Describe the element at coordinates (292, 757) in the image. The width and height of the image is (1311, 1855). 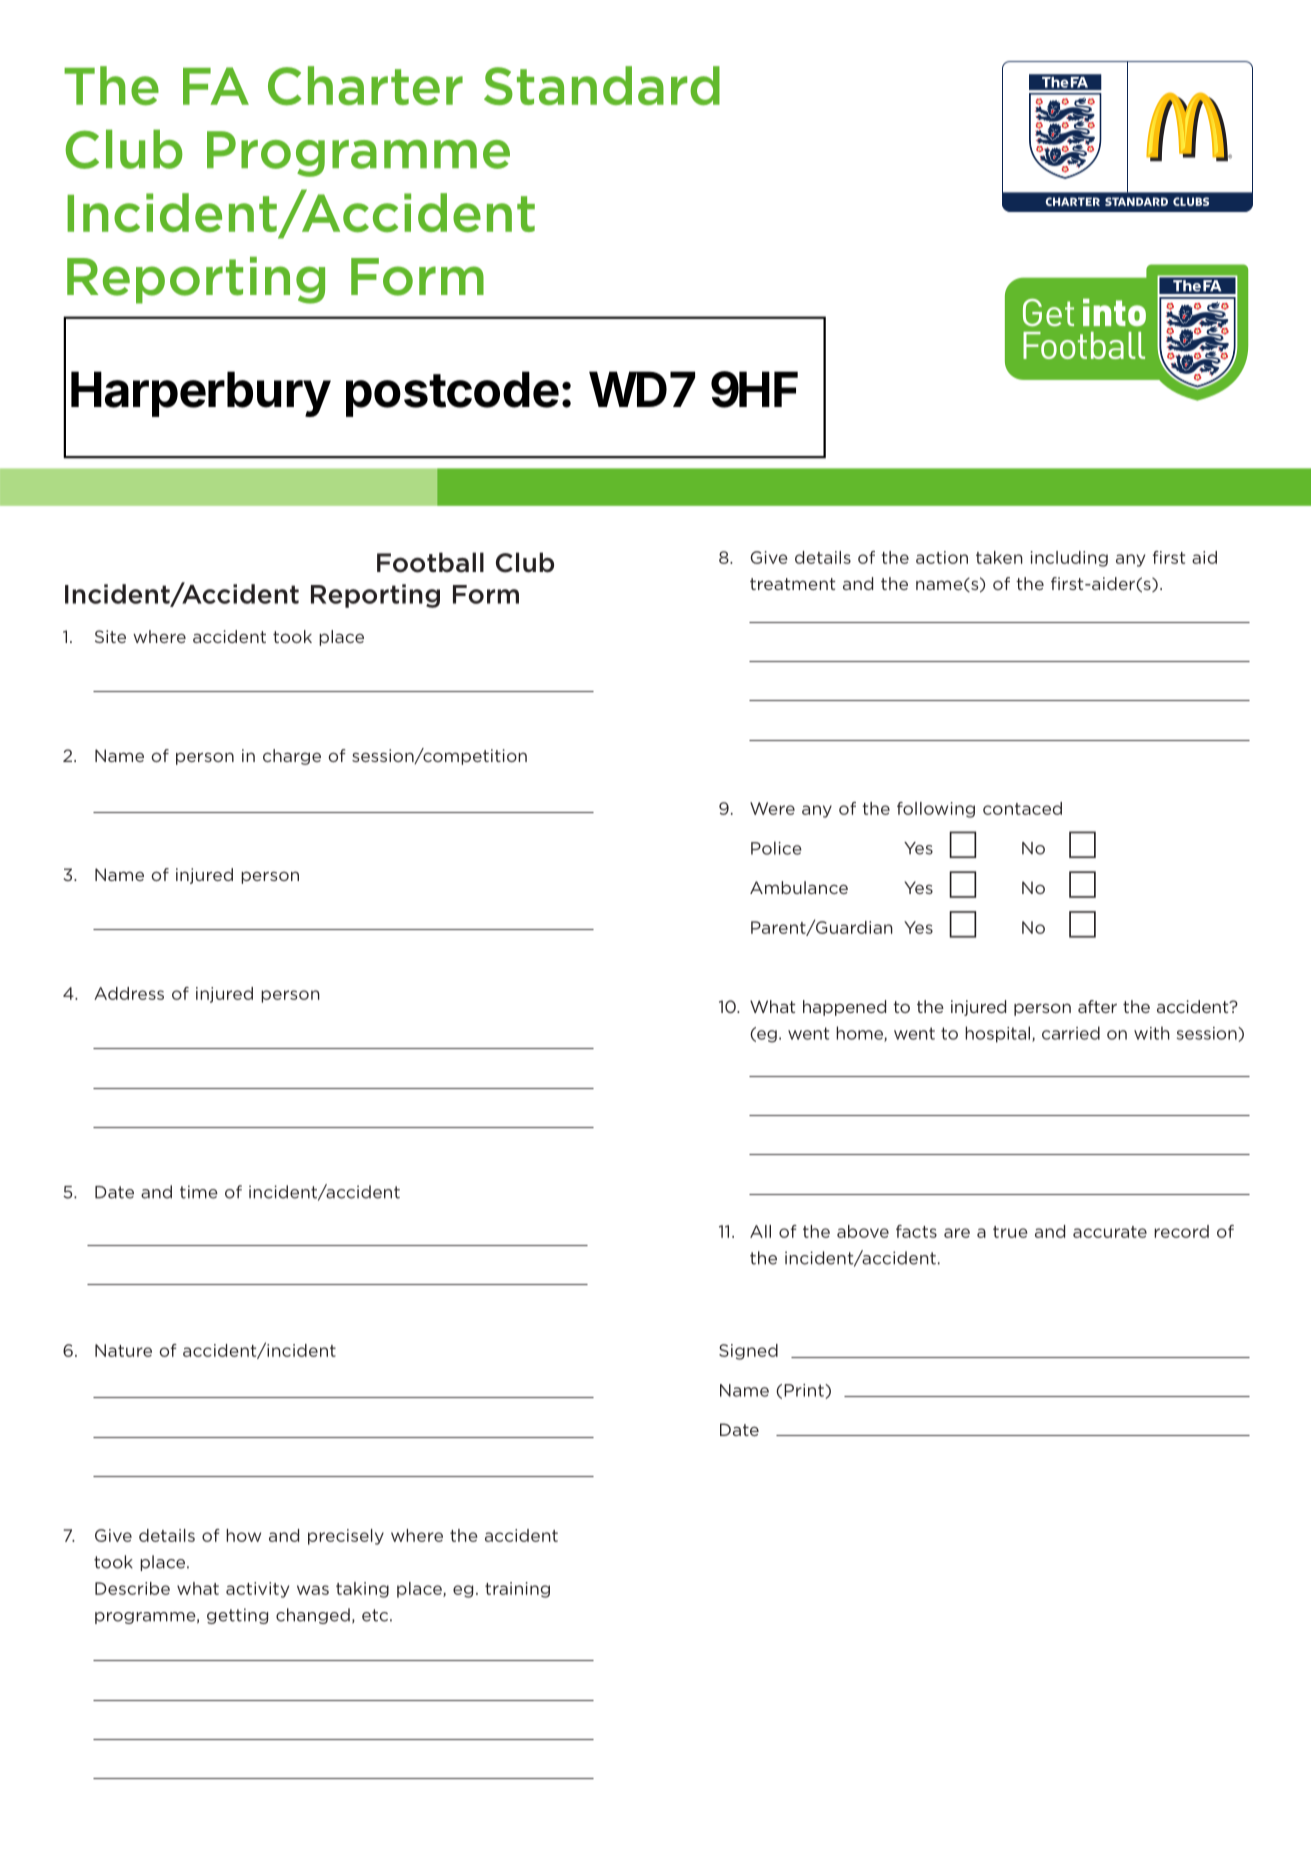
I see `charge` at that location.
